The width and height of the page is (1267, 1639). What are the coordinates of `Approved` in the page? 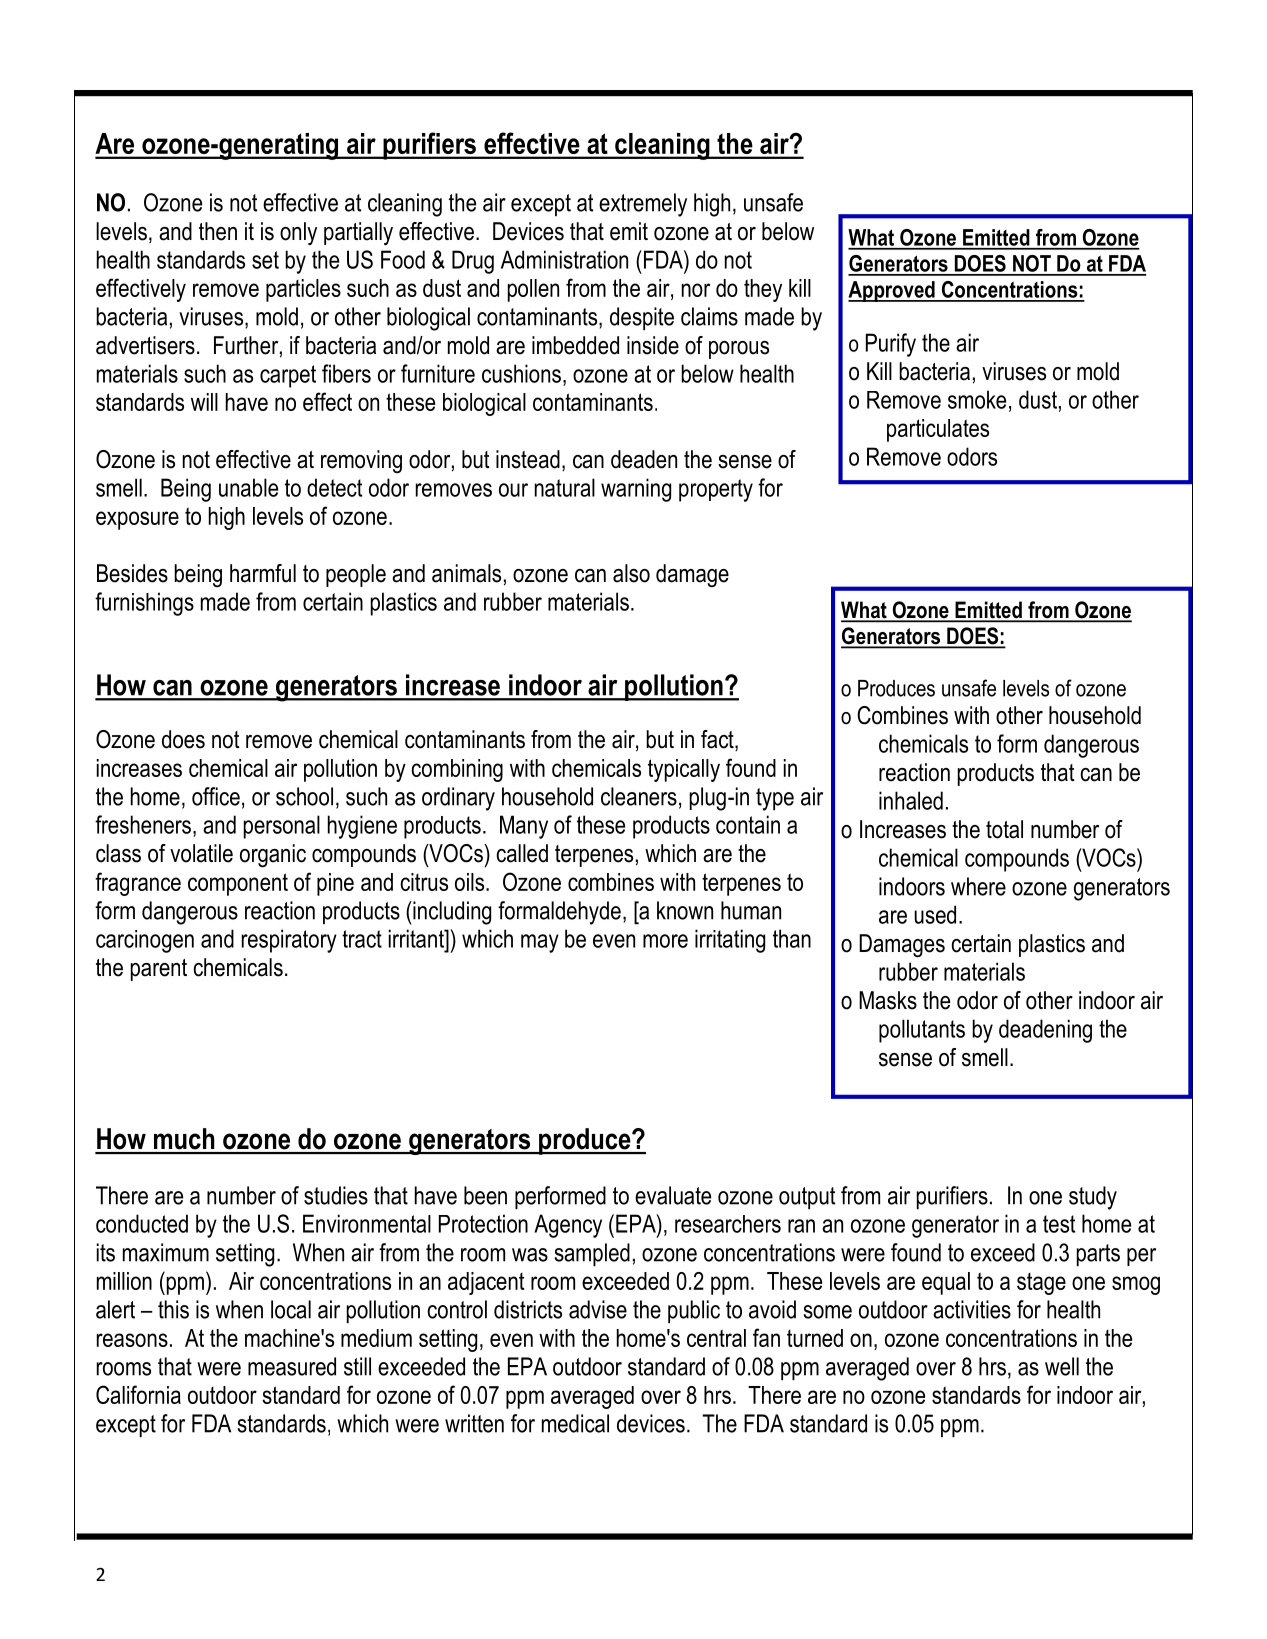 It's located at (892, 291).
